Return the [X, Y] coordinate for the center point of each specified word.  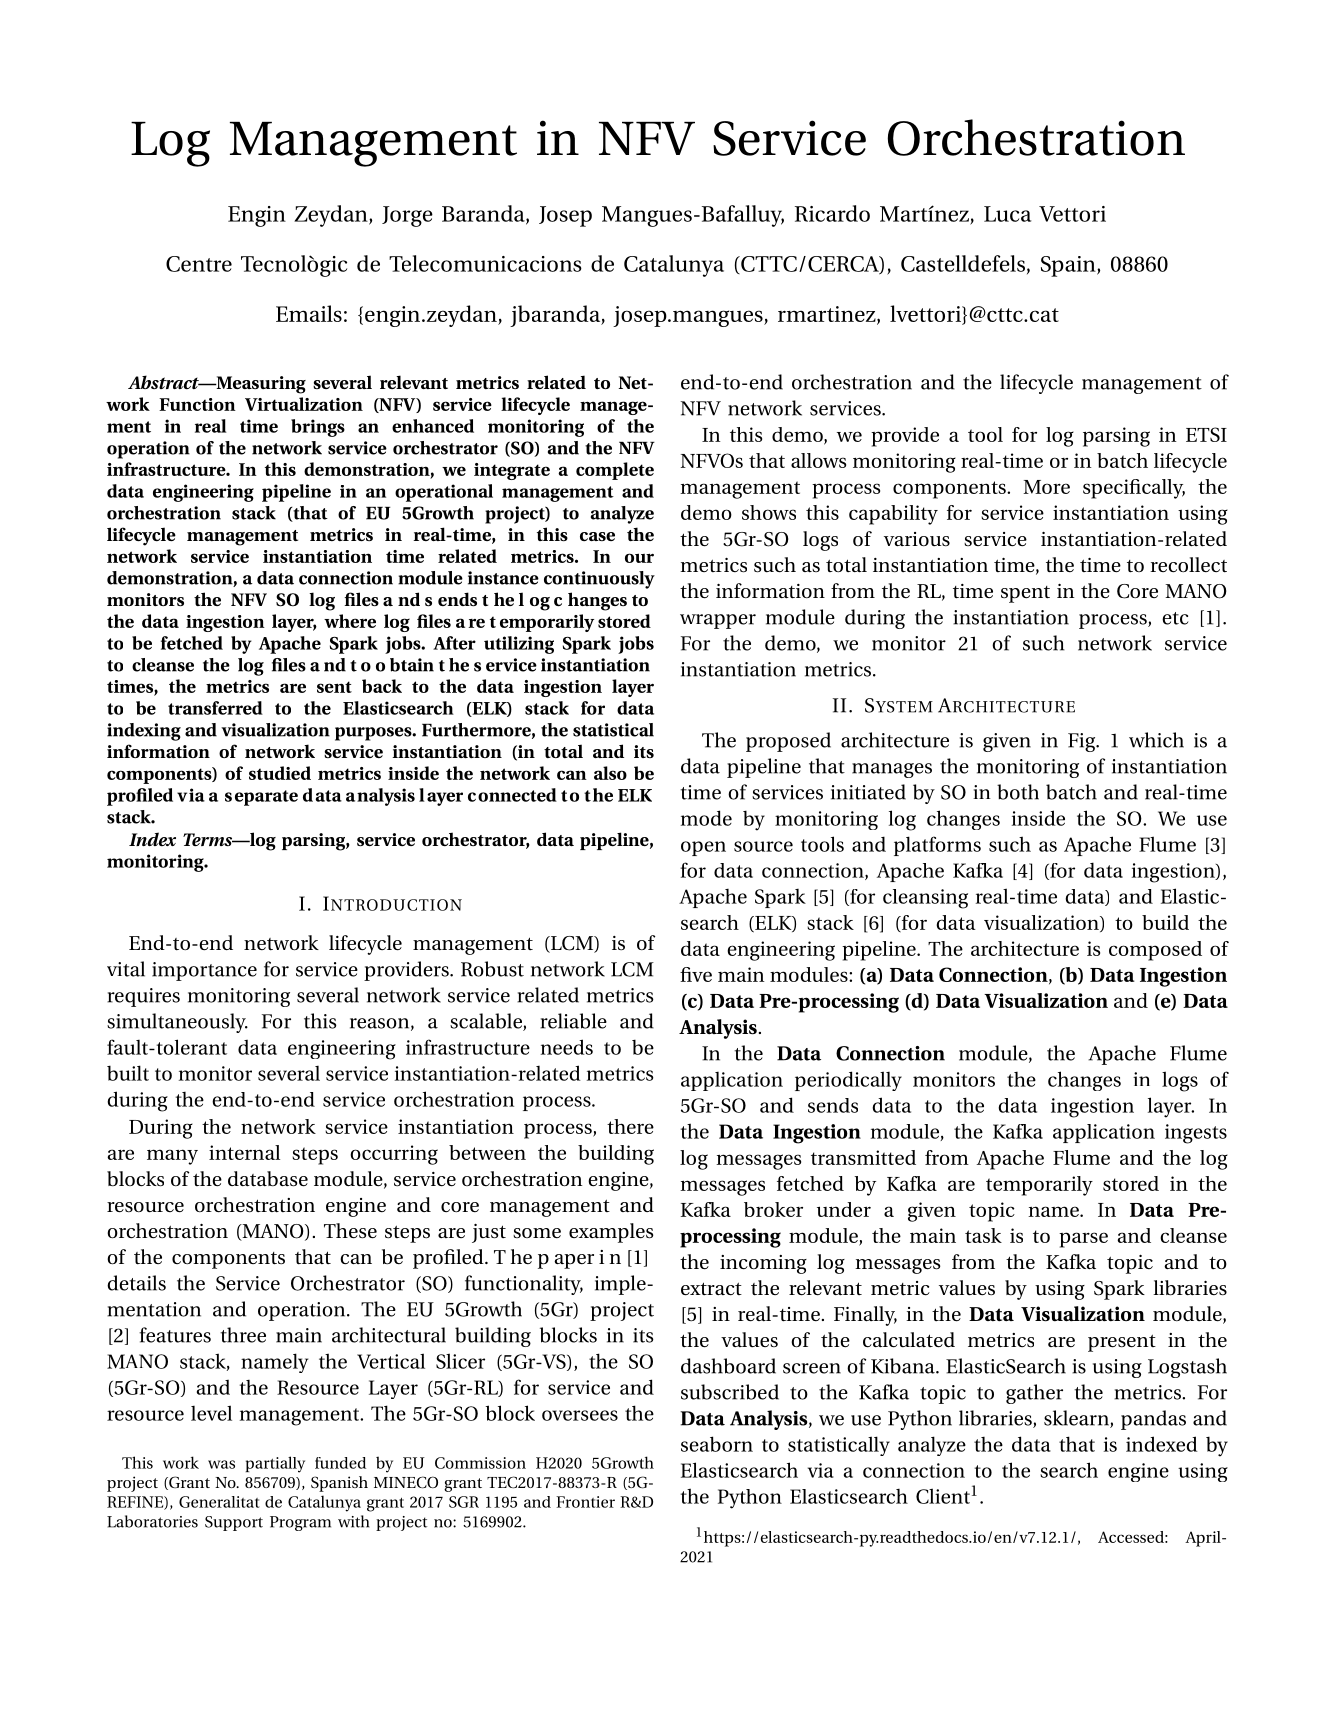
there [630, 1126]
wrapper [718, 621]
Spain [1069, 266]
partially [275, 1464]
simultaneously [177, 1023]
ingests [1196, 1134]
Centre [199, 264]
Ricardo [832, 213]
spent [1025, 594]
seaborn [717, 1444]
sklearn [1077, 1419]
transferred [215, 708]
